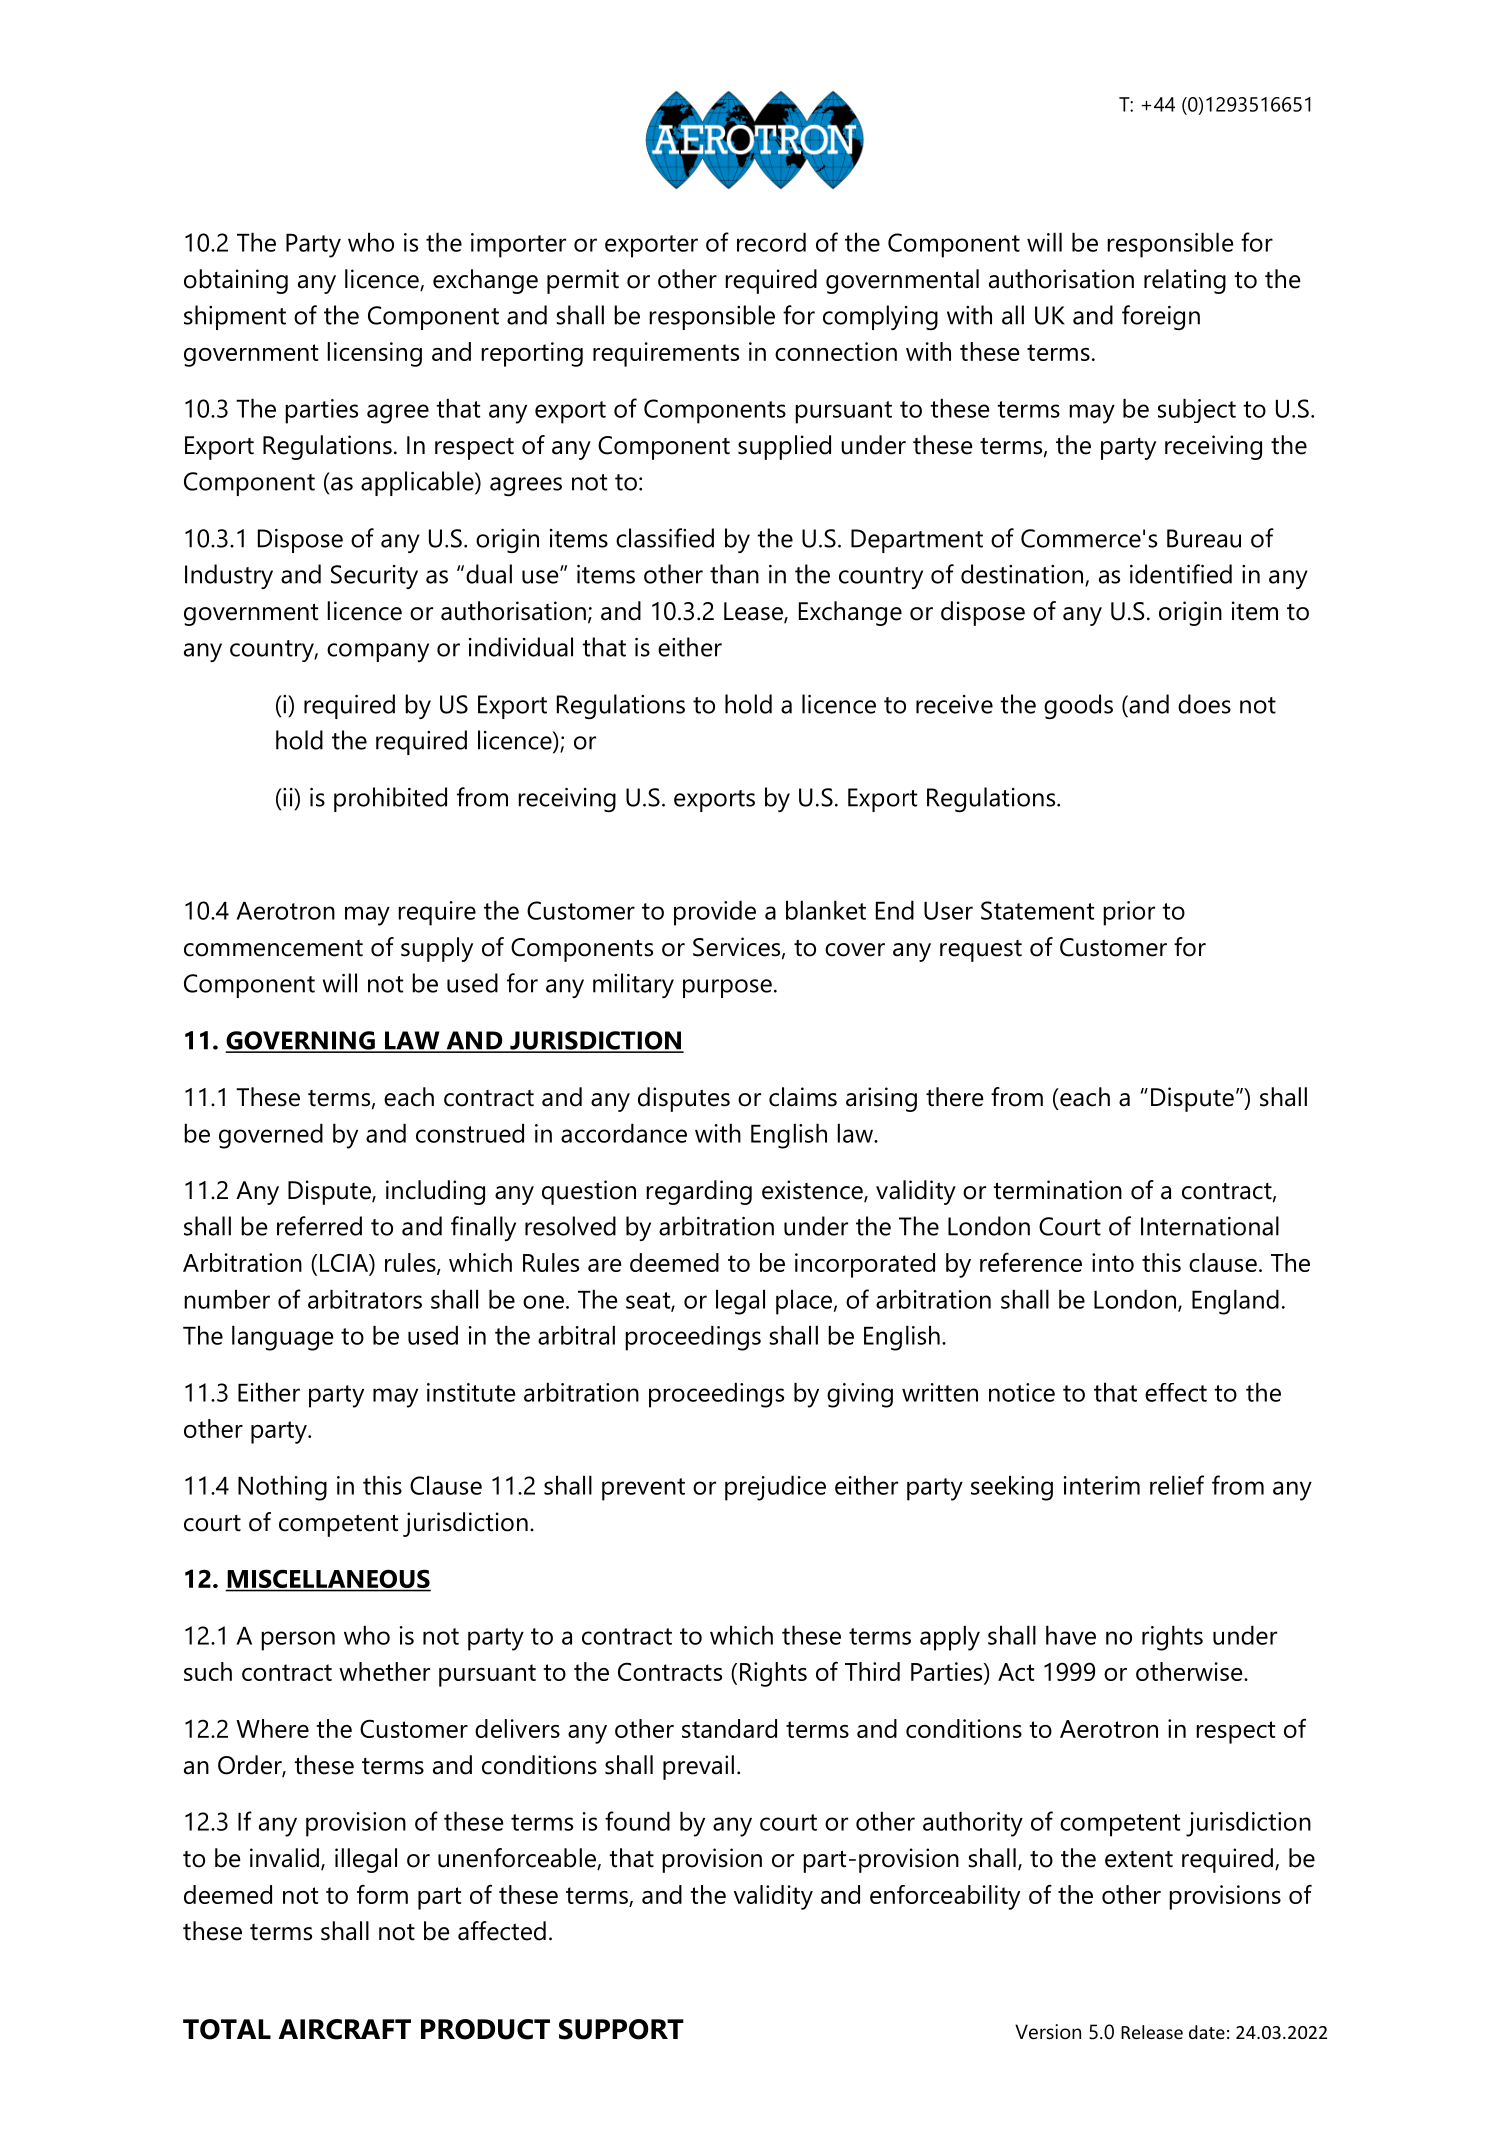 The height and width of the document is (2136, 1511). What do you see at coordinates (621, 2029) in the document?
I see `SUPPORT` at bounding box center [621, 2029].
